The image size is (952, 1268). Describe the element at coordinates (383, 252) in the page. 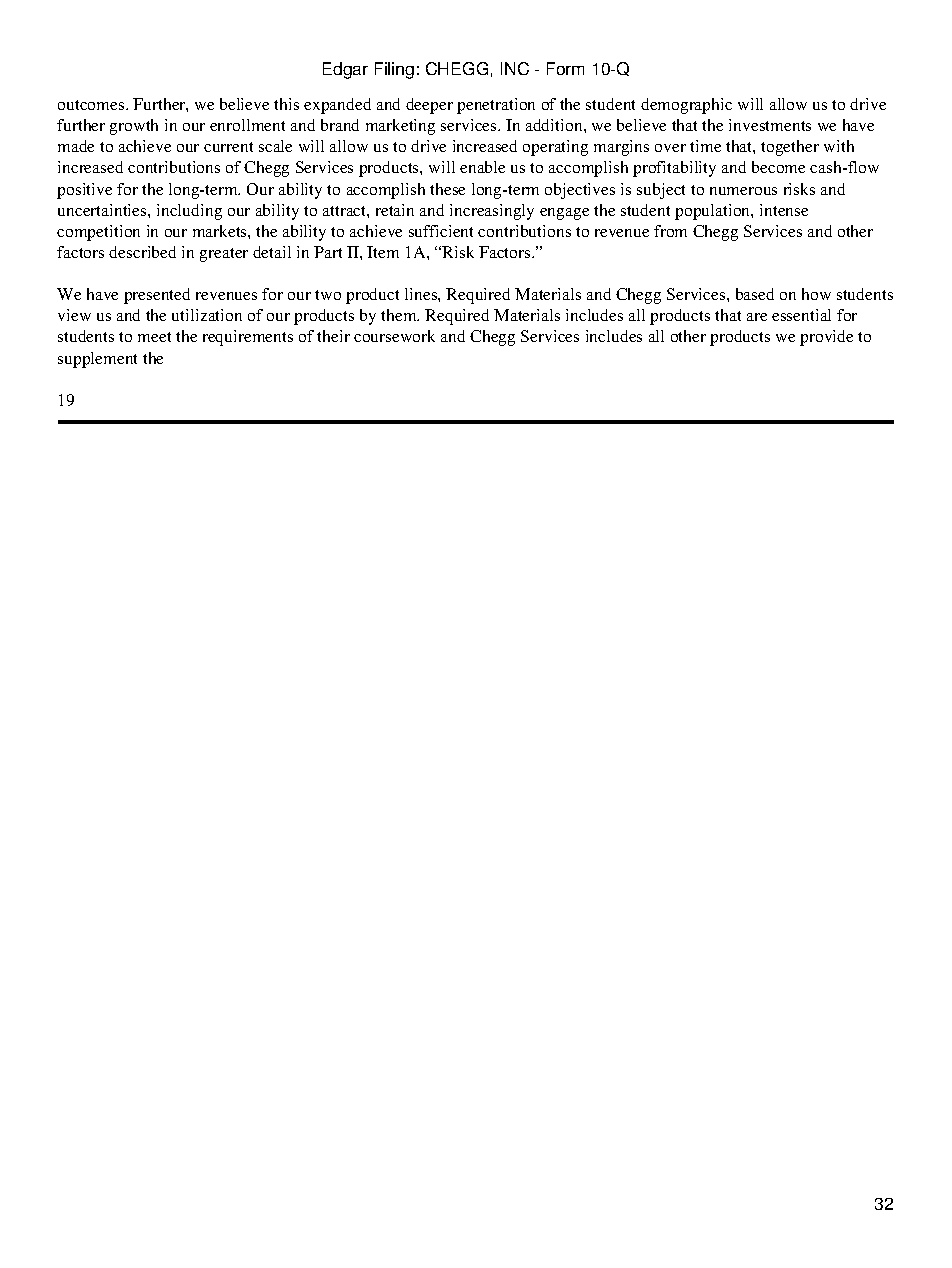

I see `Item` at that location.
